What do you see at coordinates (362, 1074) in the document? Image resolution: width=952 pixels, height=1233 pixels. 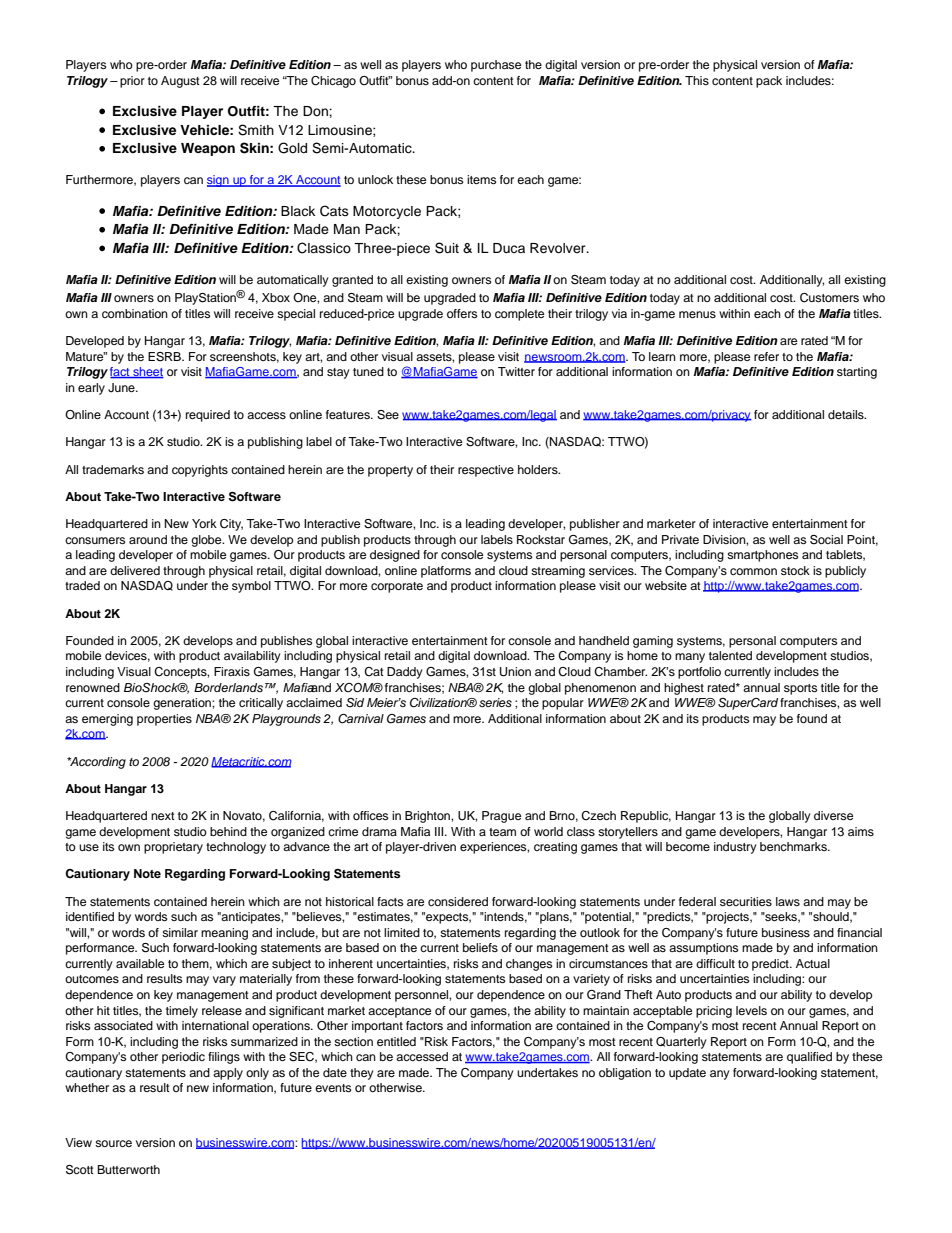 I see `they` at bounding box center [362, 1074].
